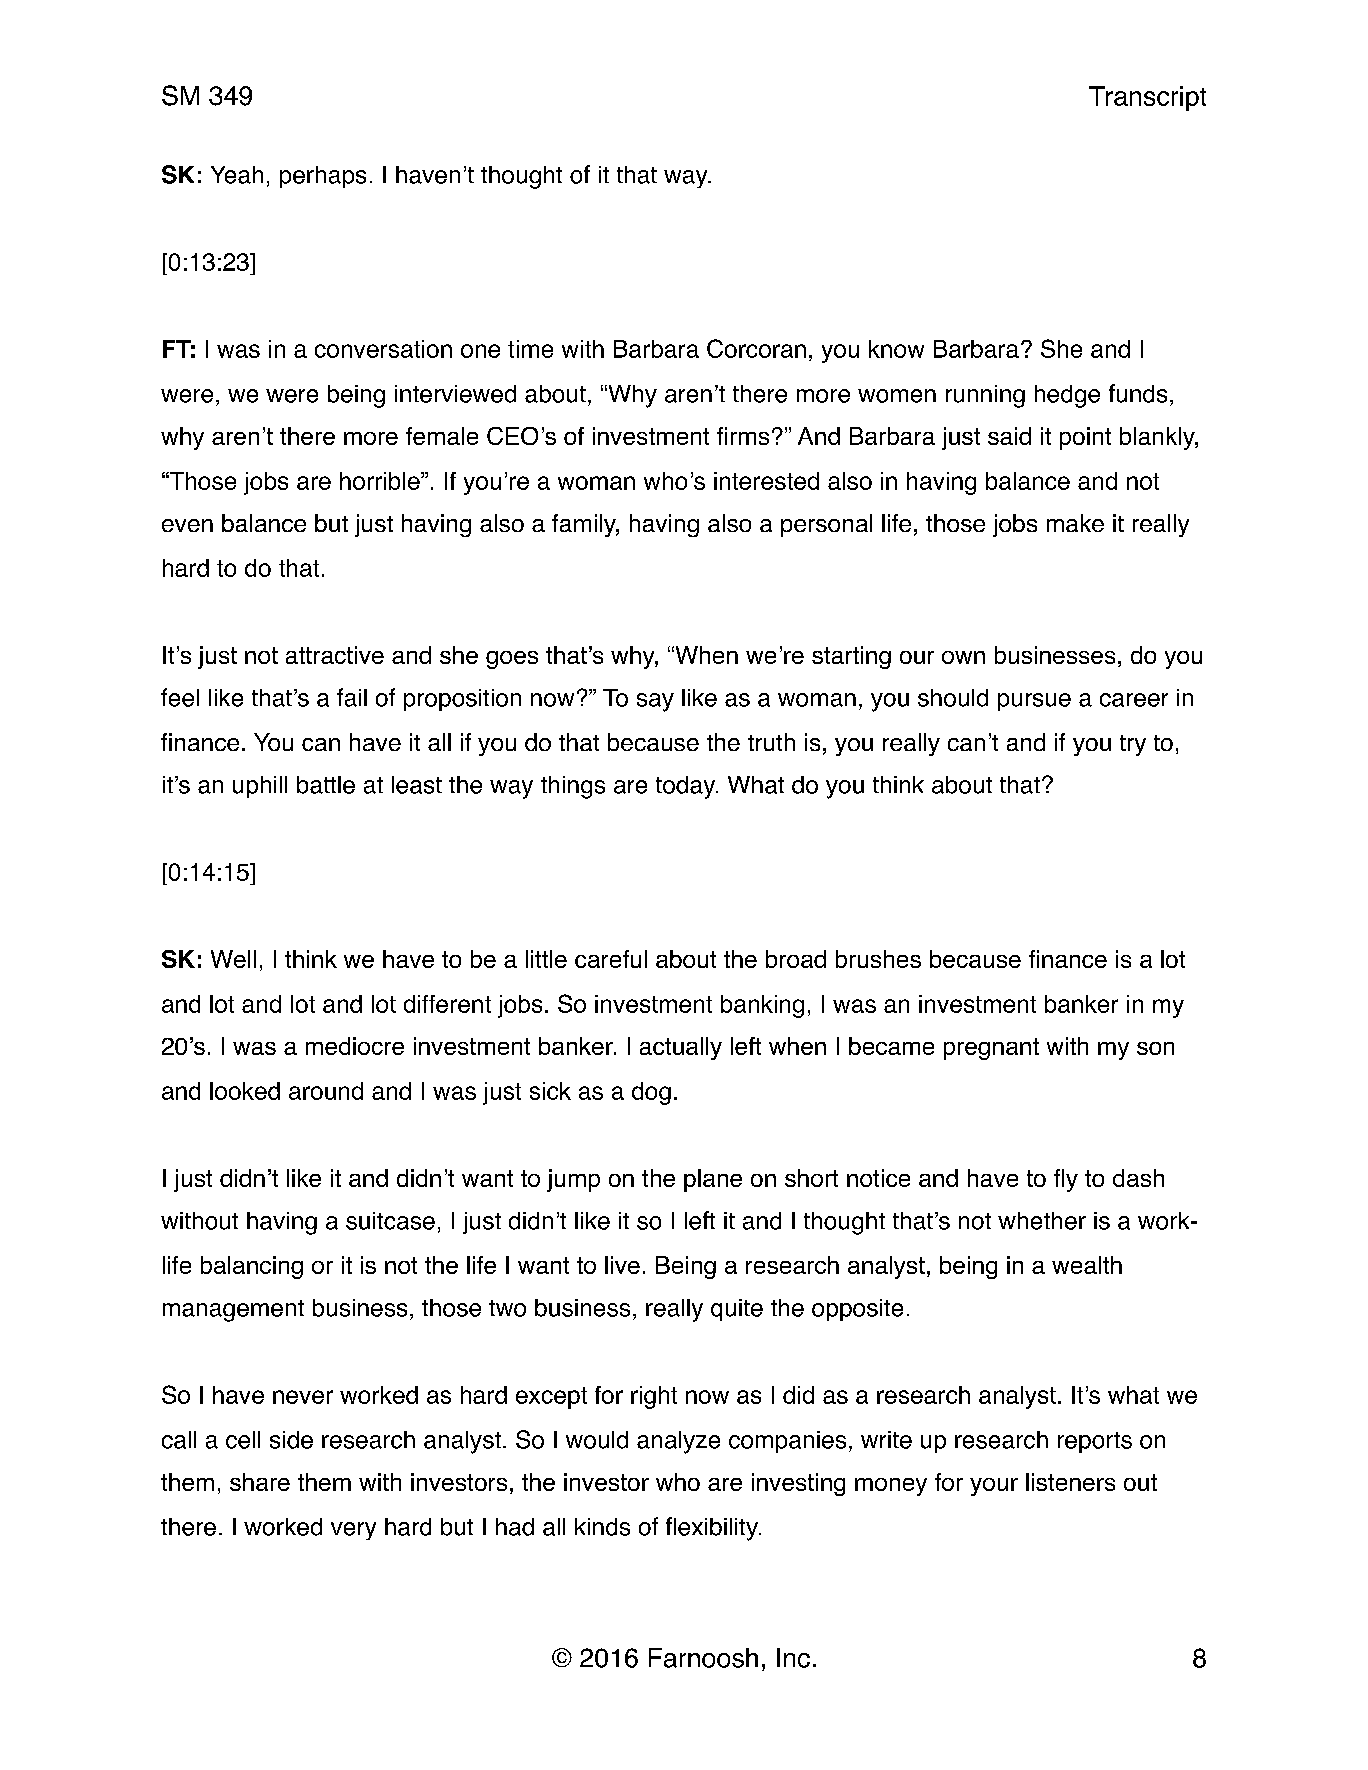 Image resolution: width=1368 pixels, height=1770 pixels. I want to click on flexibility, so click(713, 1529).
